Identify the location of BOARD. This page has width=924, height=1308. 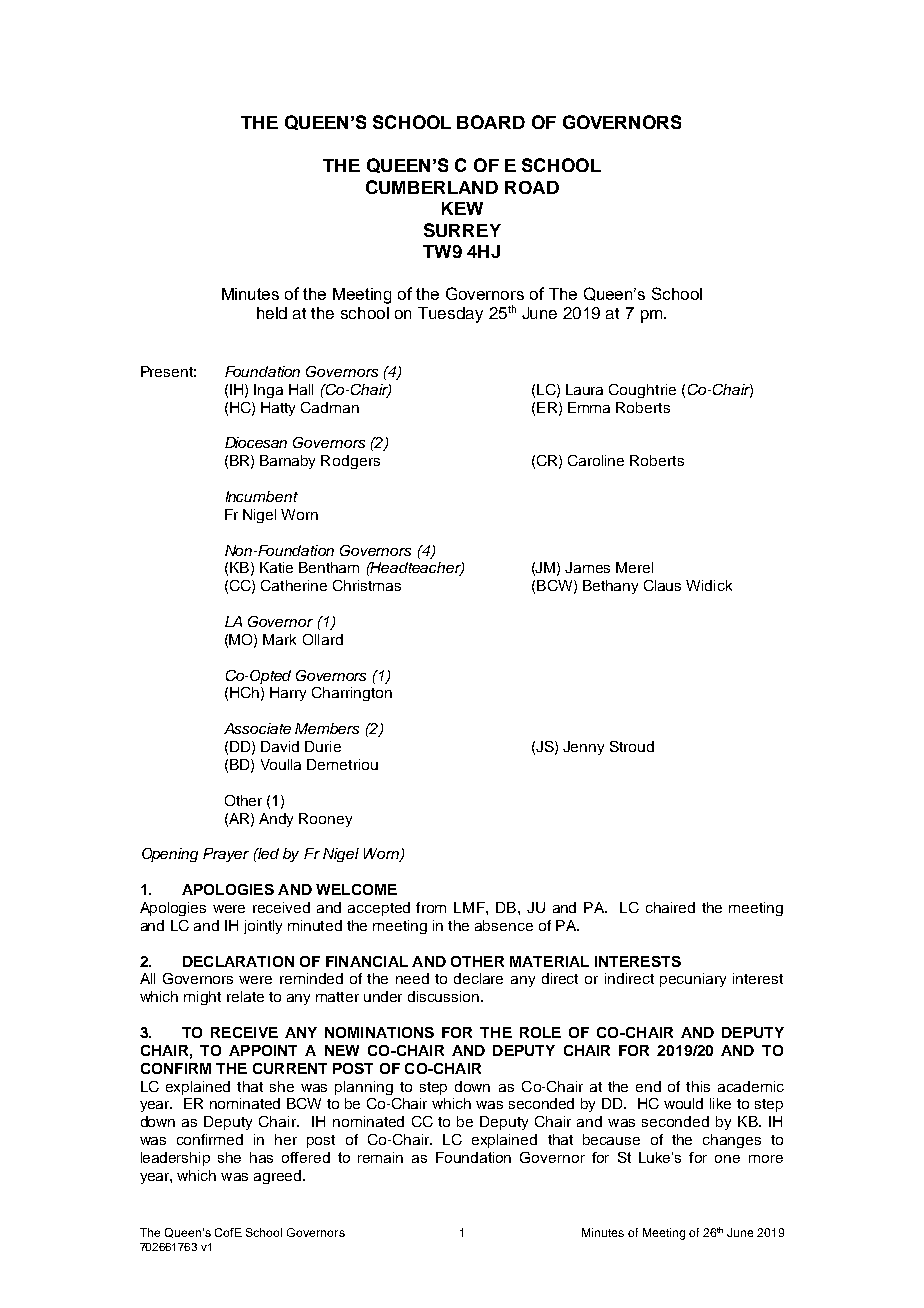
(491, 122).
